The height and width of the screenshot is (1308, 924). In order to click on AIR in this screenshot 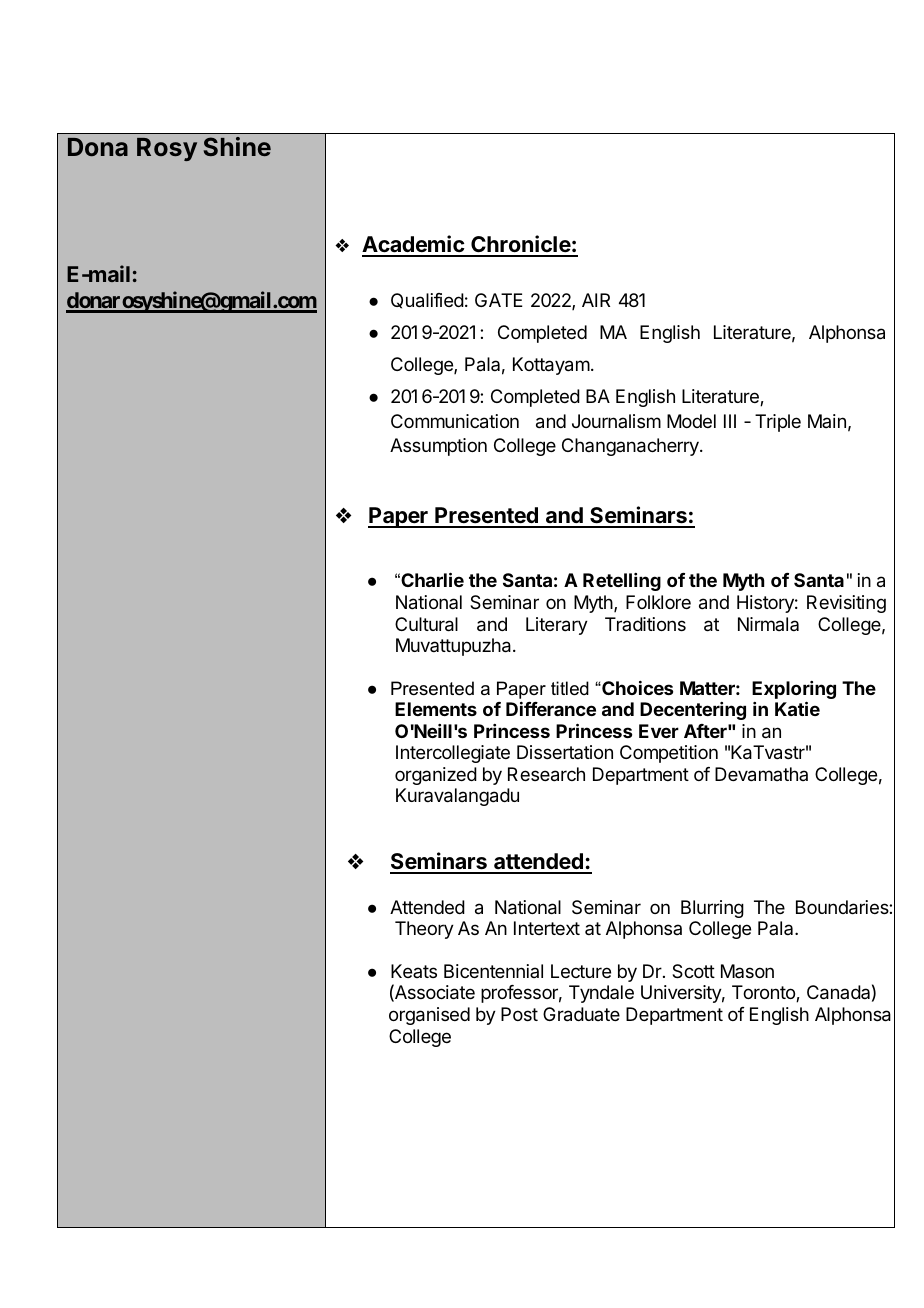, I will do `click(596, 300)`.
